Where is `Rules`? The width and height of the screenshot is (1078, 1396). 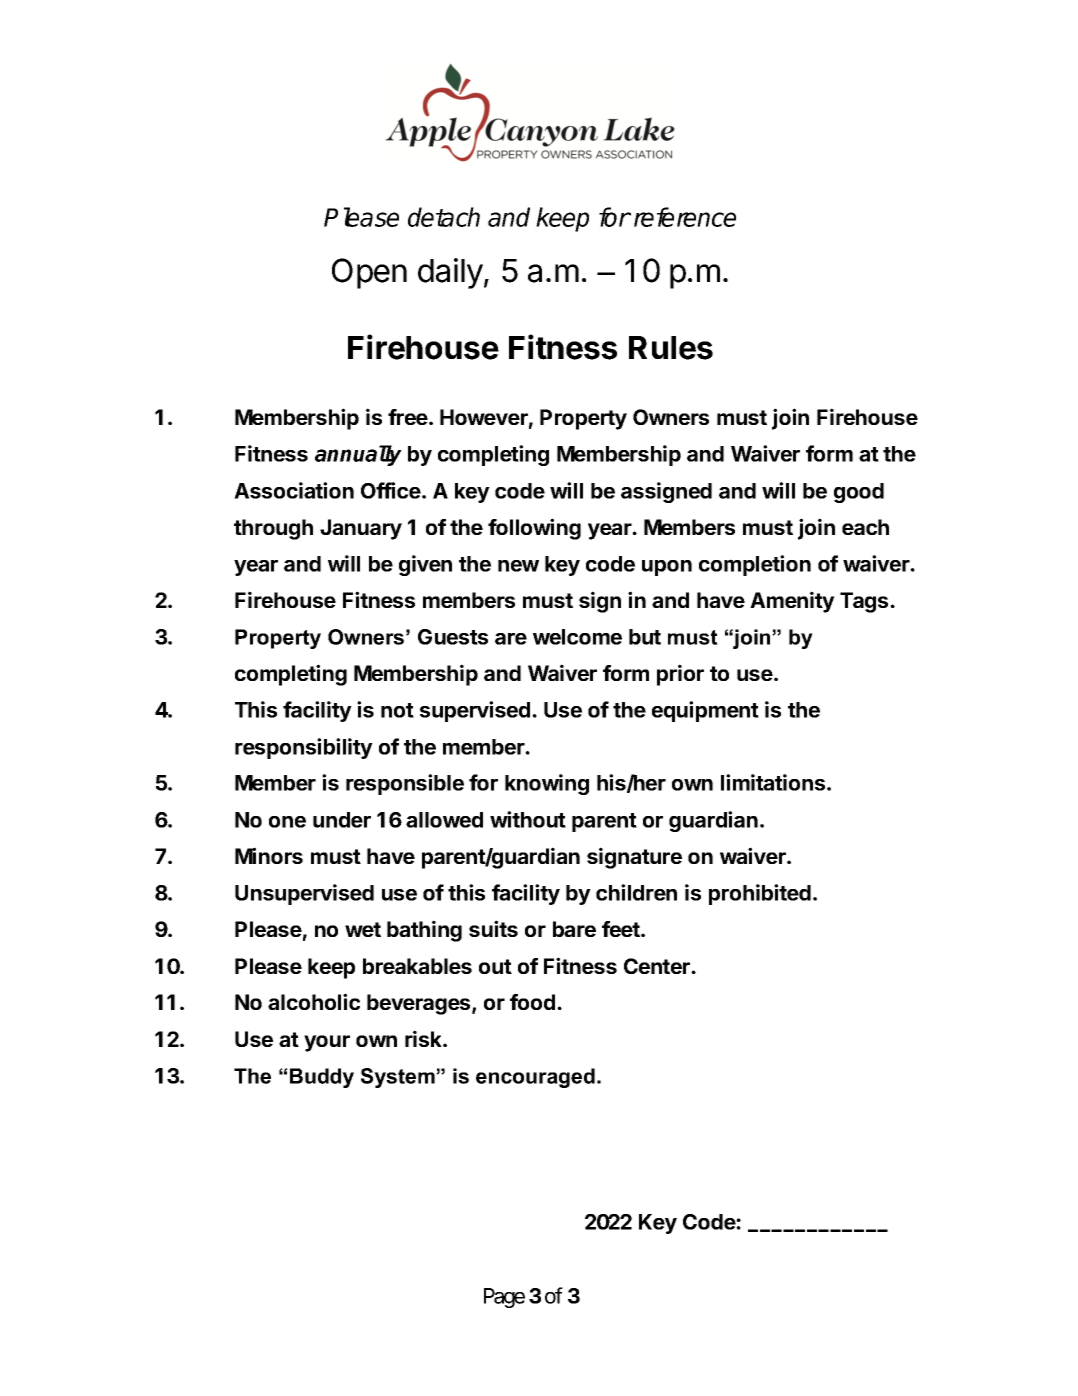
Rules is located at coordinates (671, 348).
